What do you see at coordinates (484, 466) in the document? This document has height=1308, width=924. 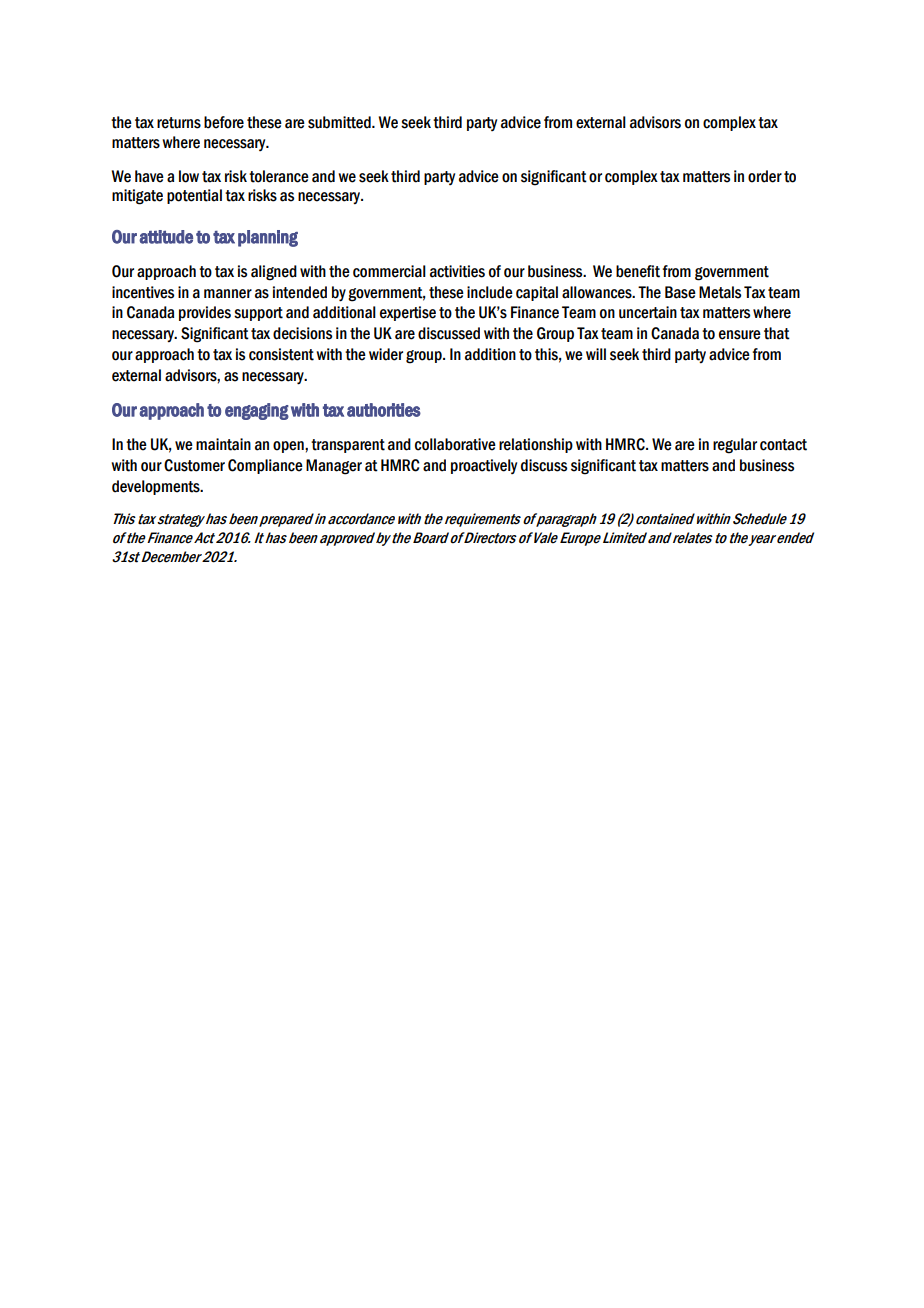 I see `proactively` at bounding box center [484, 466].
